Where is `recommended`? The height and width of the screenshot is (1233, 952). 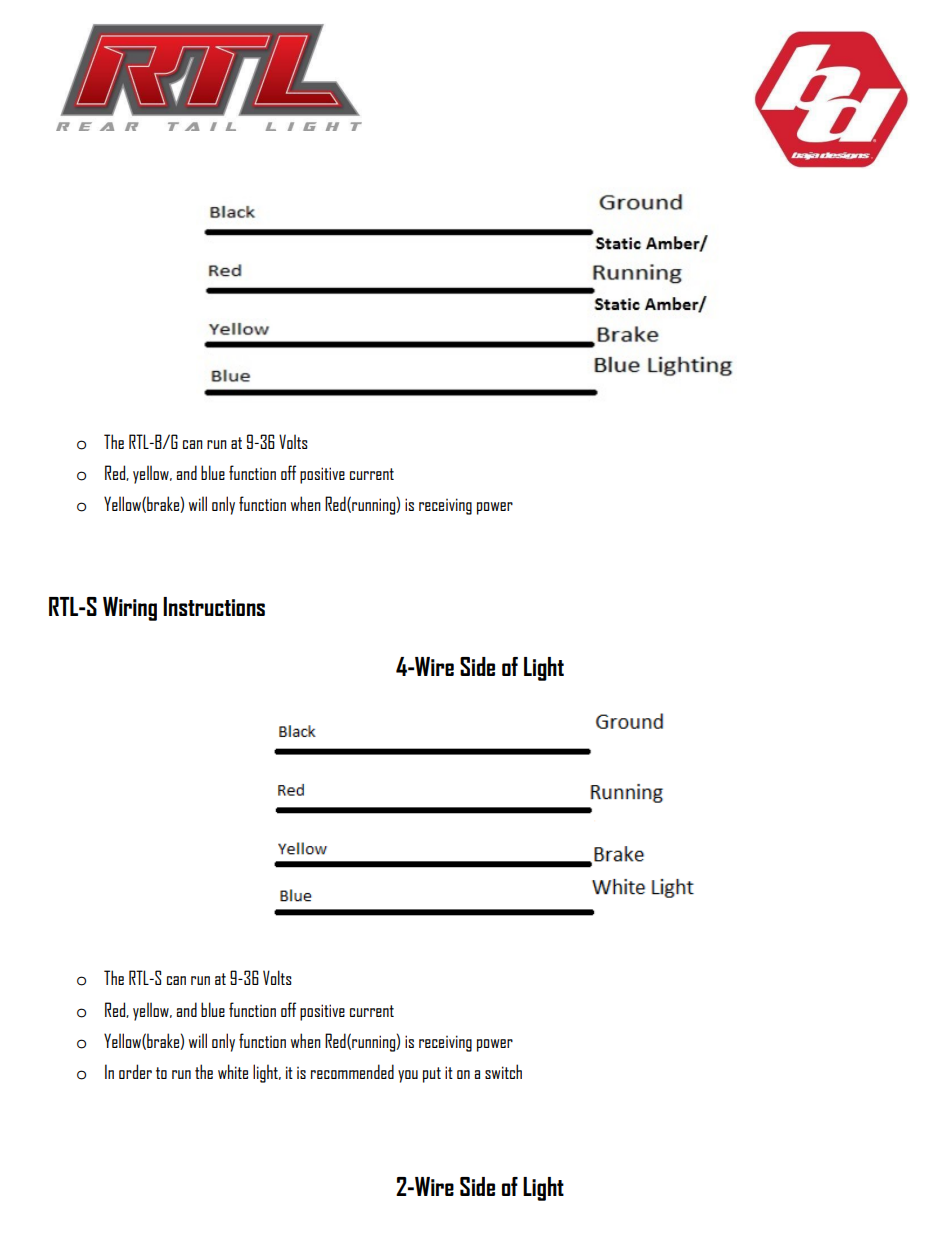 recommended is located at coordinates (352, 1071).
